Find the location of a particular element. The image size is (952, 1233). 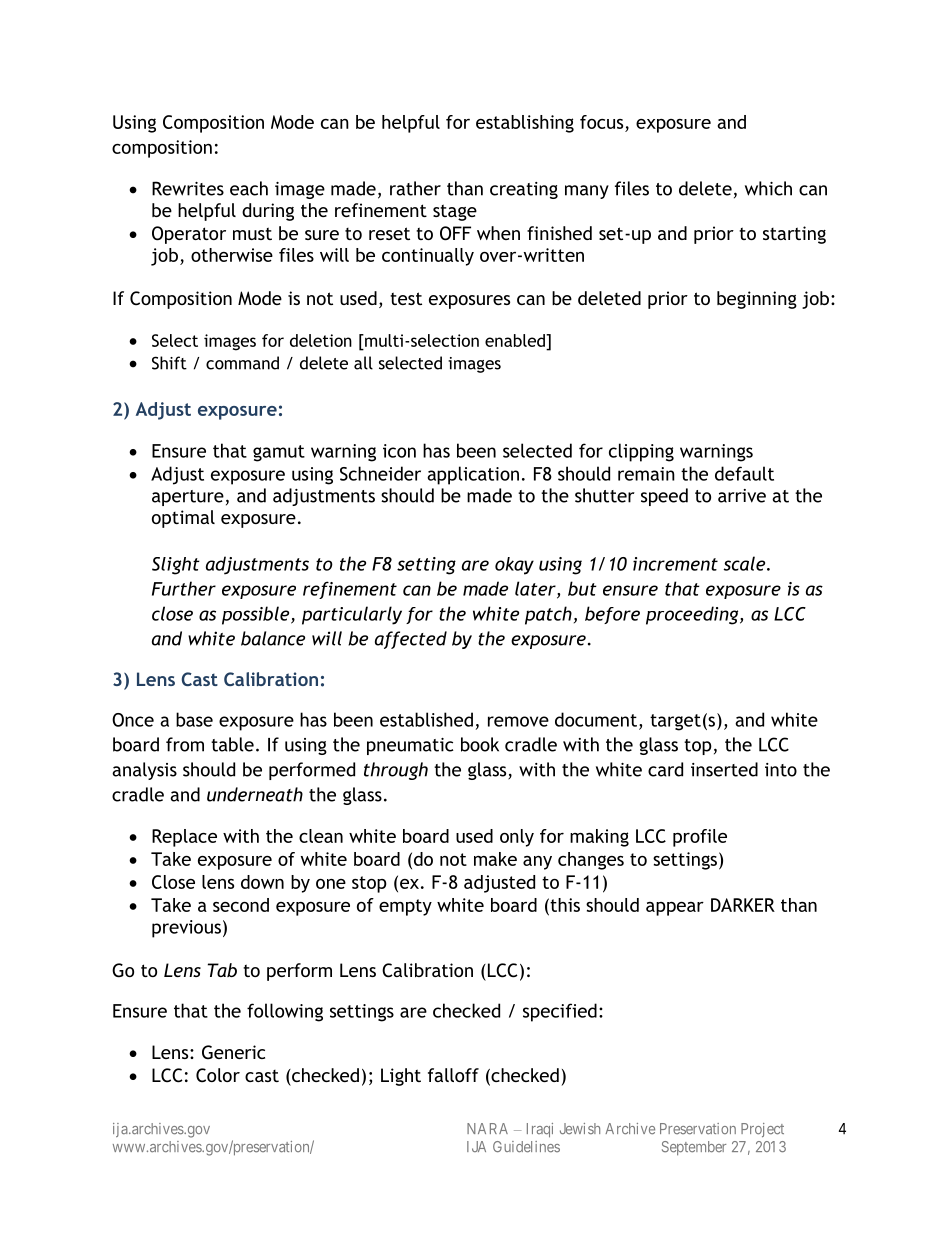

make is located at coordinates (495, 859).
